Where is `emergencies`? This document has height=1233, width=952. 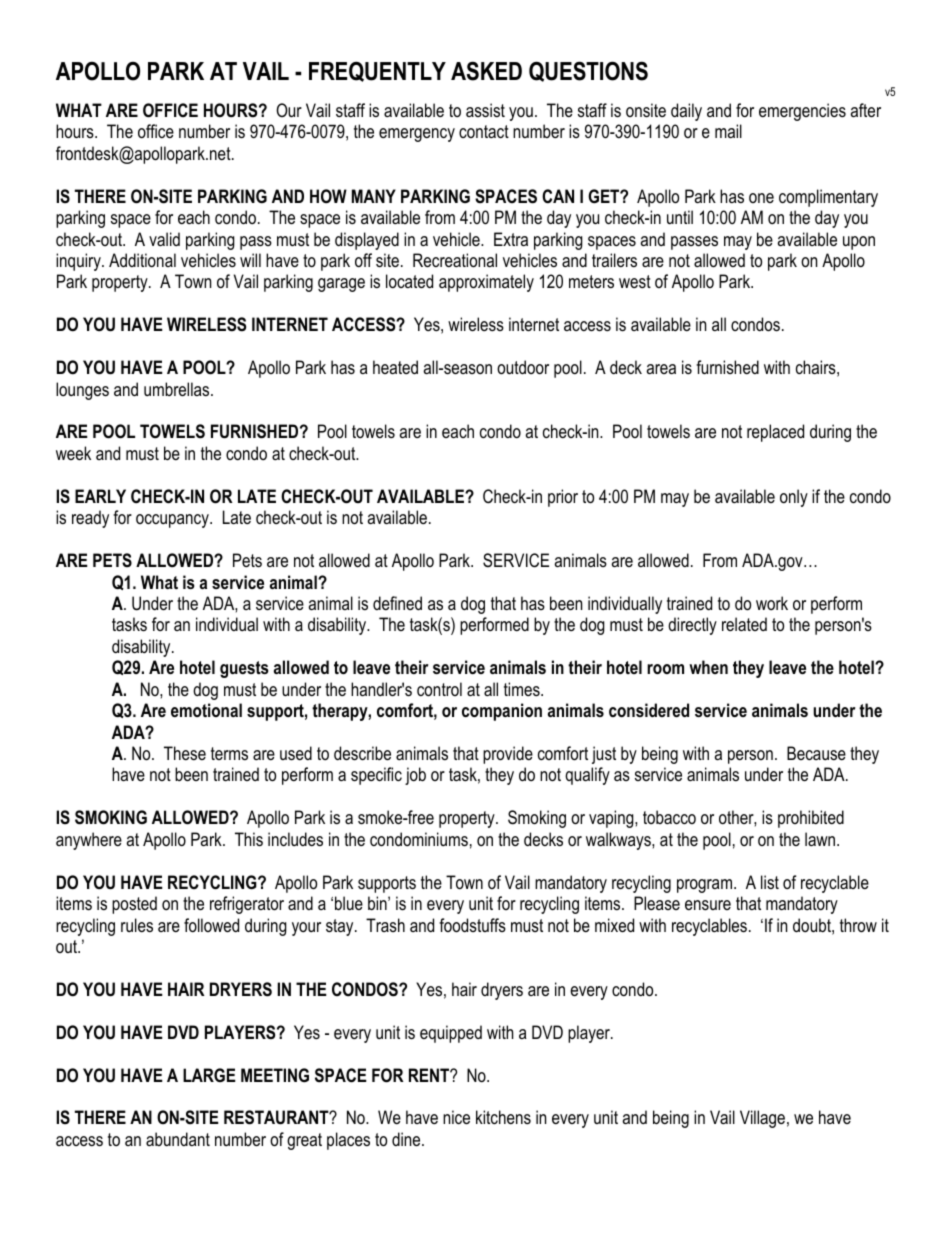
emergencies is located at coordinates (802, 112).
